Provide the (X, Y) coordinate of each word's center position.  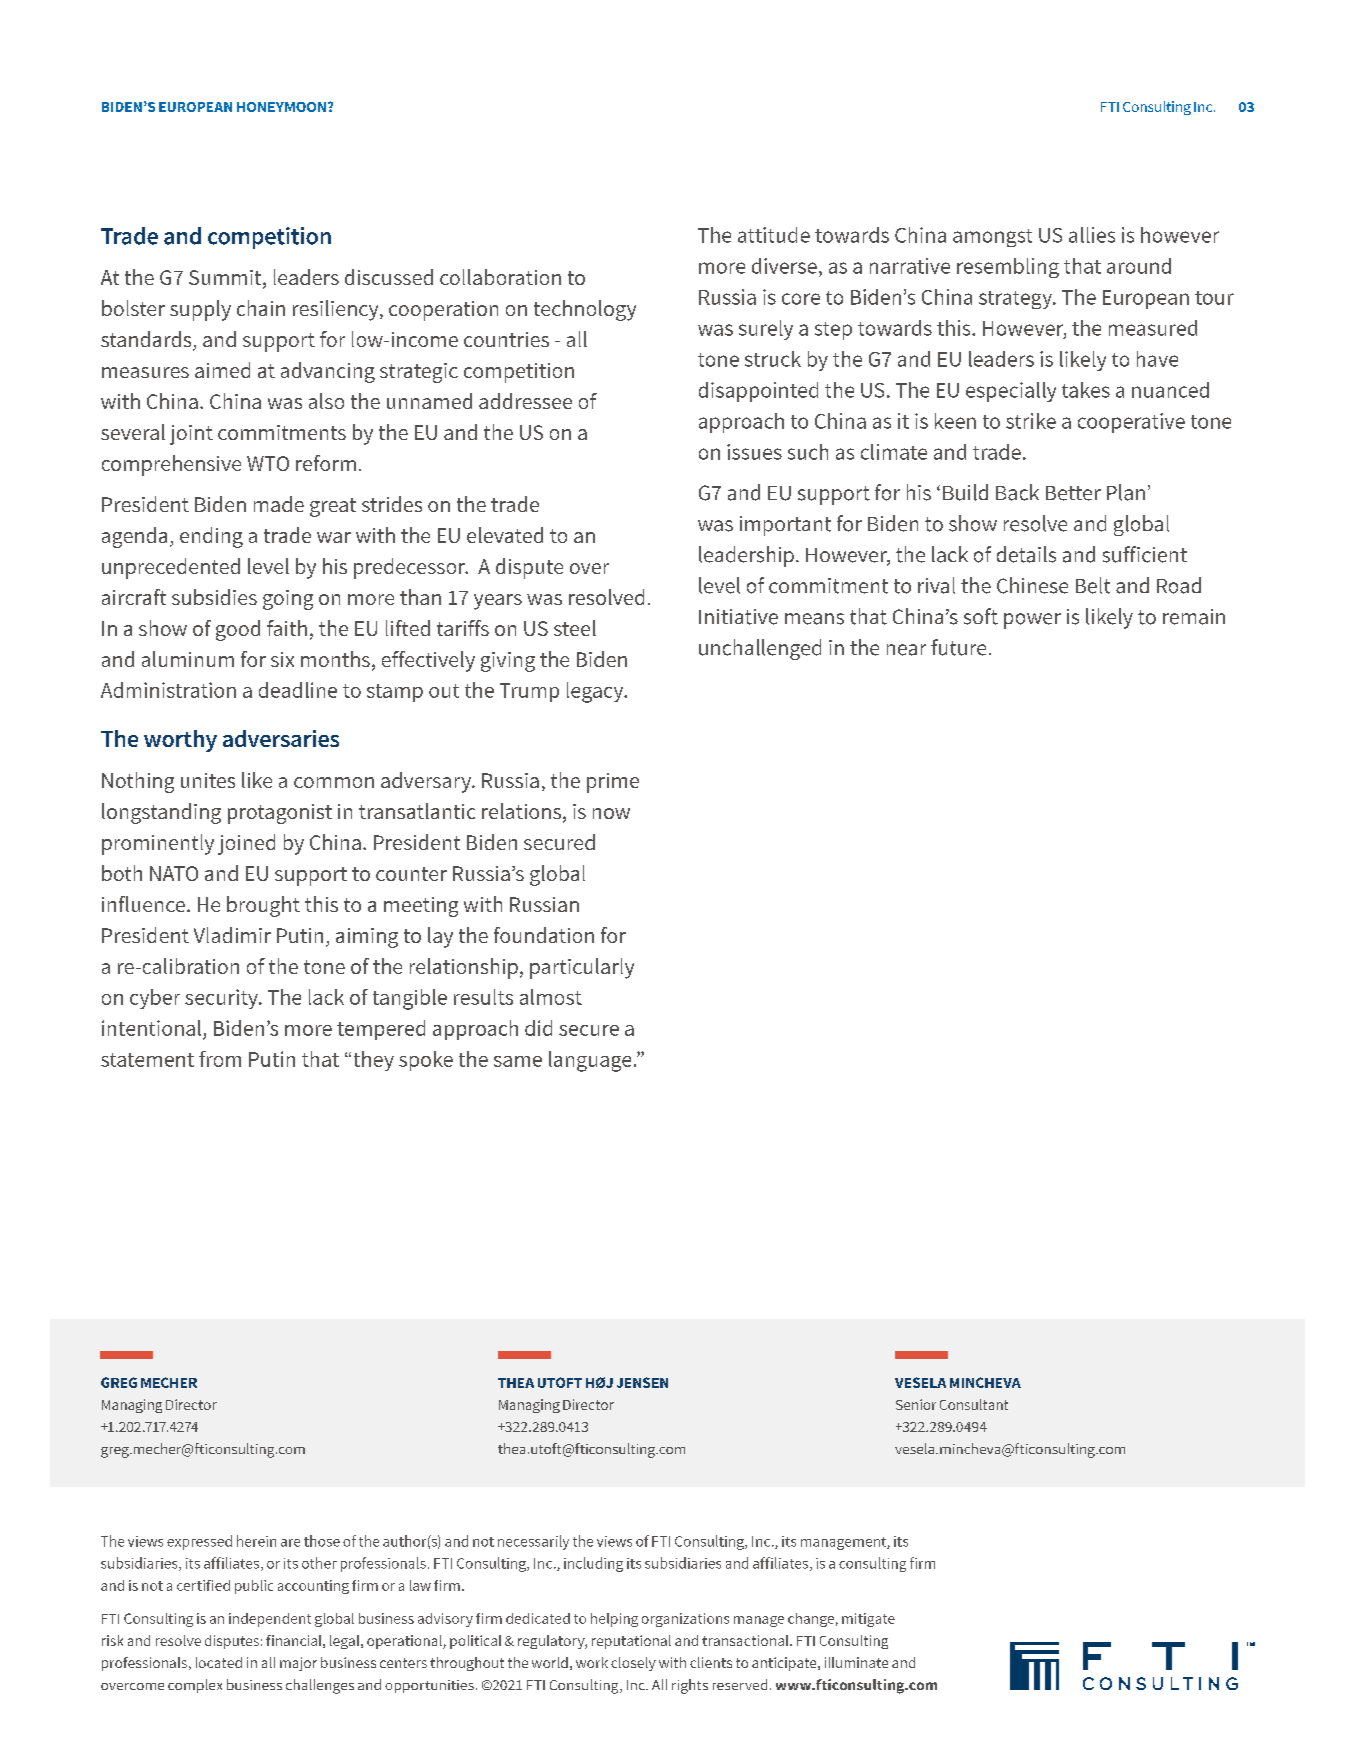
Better (1073, 493)
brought (263, 906)
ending (211, 537)
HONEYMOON (281, 107)
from (220, 1059)
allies (1092, 235)
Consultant (974, 1404)
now (611, 813)
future (958, 647)
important (785, 526)
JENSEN (642, 1382)
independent (270, 1620)
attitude (774, 235)
